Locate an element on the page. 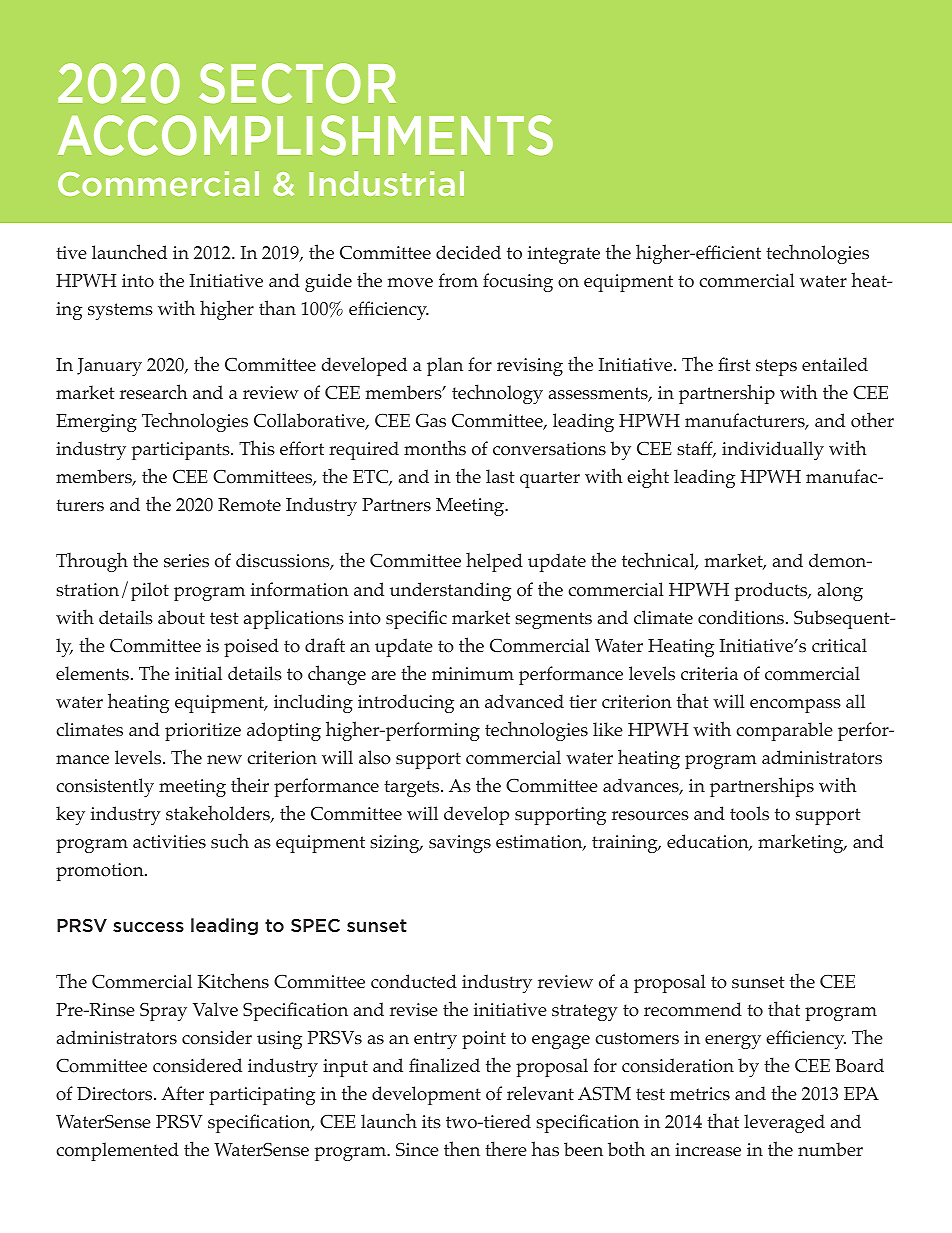 The height and width of the document is (1233, 952). its is located at coordinates (431, 1122).
